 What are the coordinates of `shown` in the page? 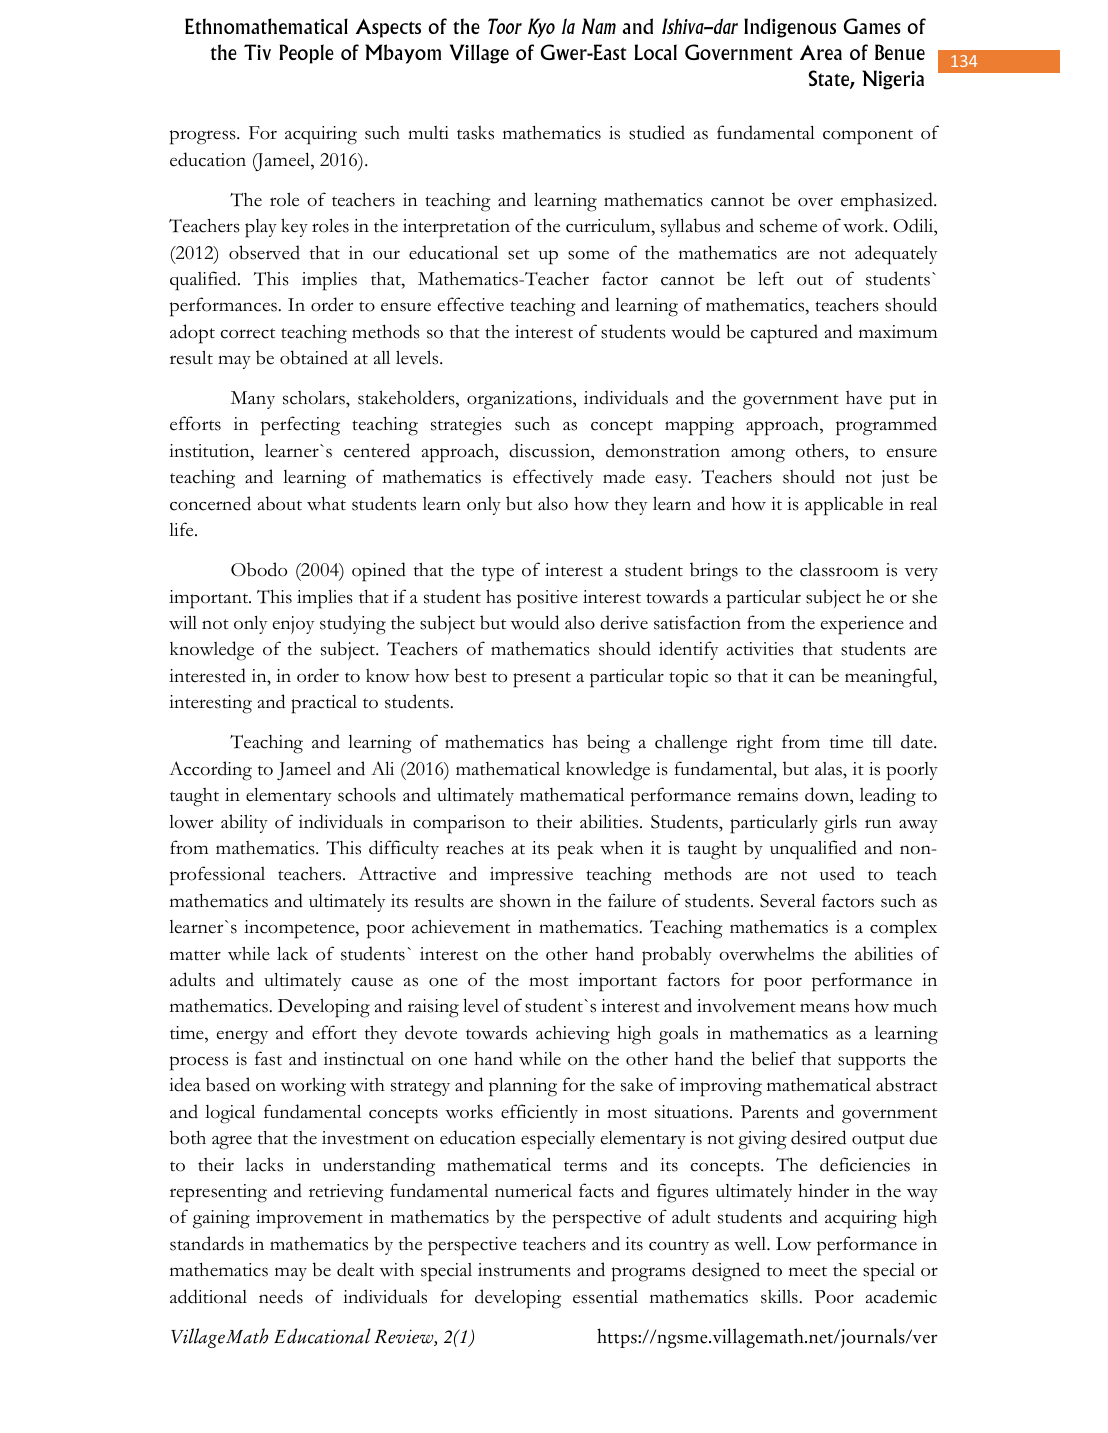 It's located at (525, 901).
